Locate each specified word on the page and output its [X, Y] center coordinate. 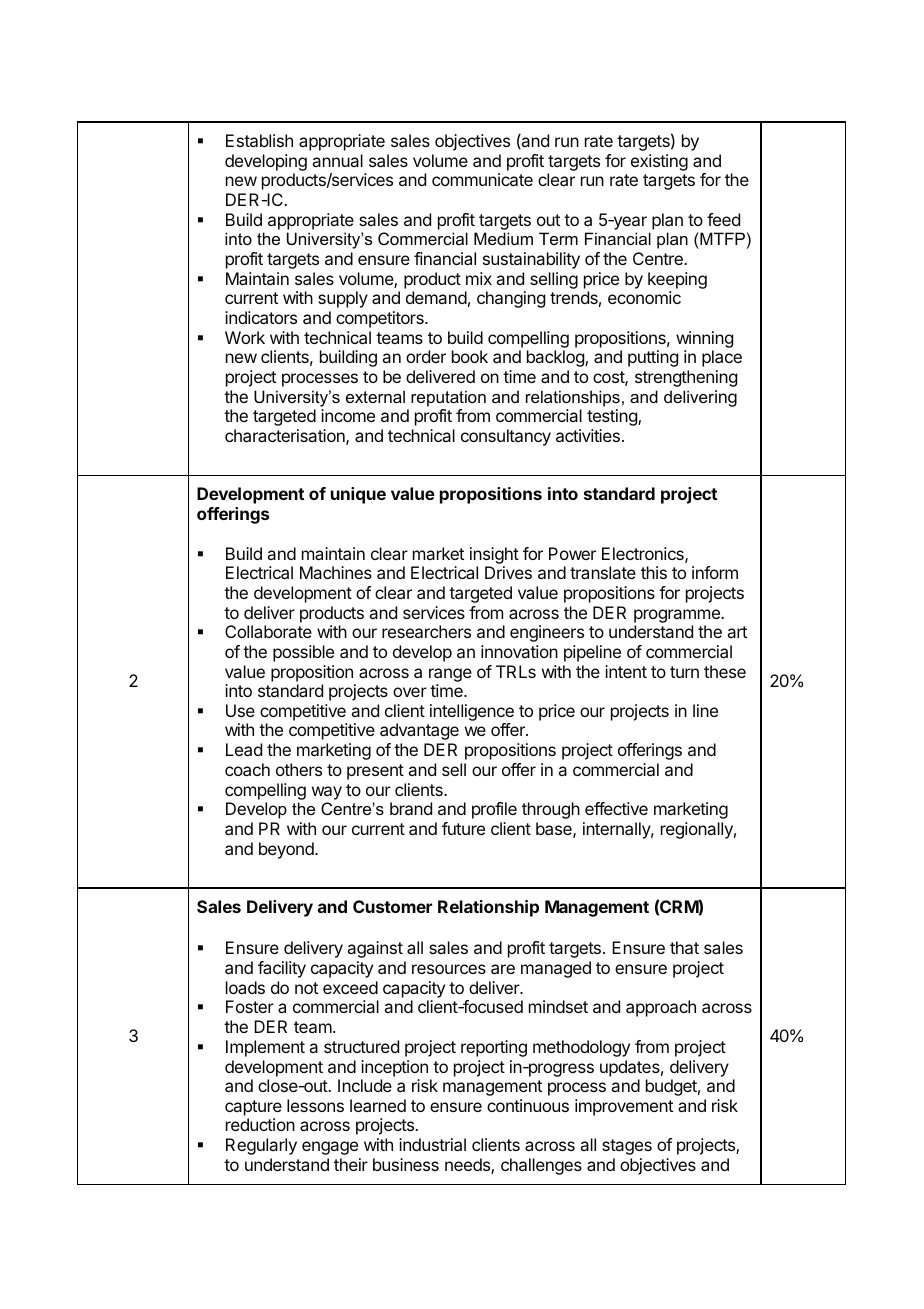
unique [358, 495]
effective [616, 808]
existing [659, 162]
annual [338, 160]
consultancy [506, 437]
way [327, 793]
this [654, 572]
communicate [482, 179]
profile [494, 810]
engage [330, 1148]
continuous [528, 1105]
